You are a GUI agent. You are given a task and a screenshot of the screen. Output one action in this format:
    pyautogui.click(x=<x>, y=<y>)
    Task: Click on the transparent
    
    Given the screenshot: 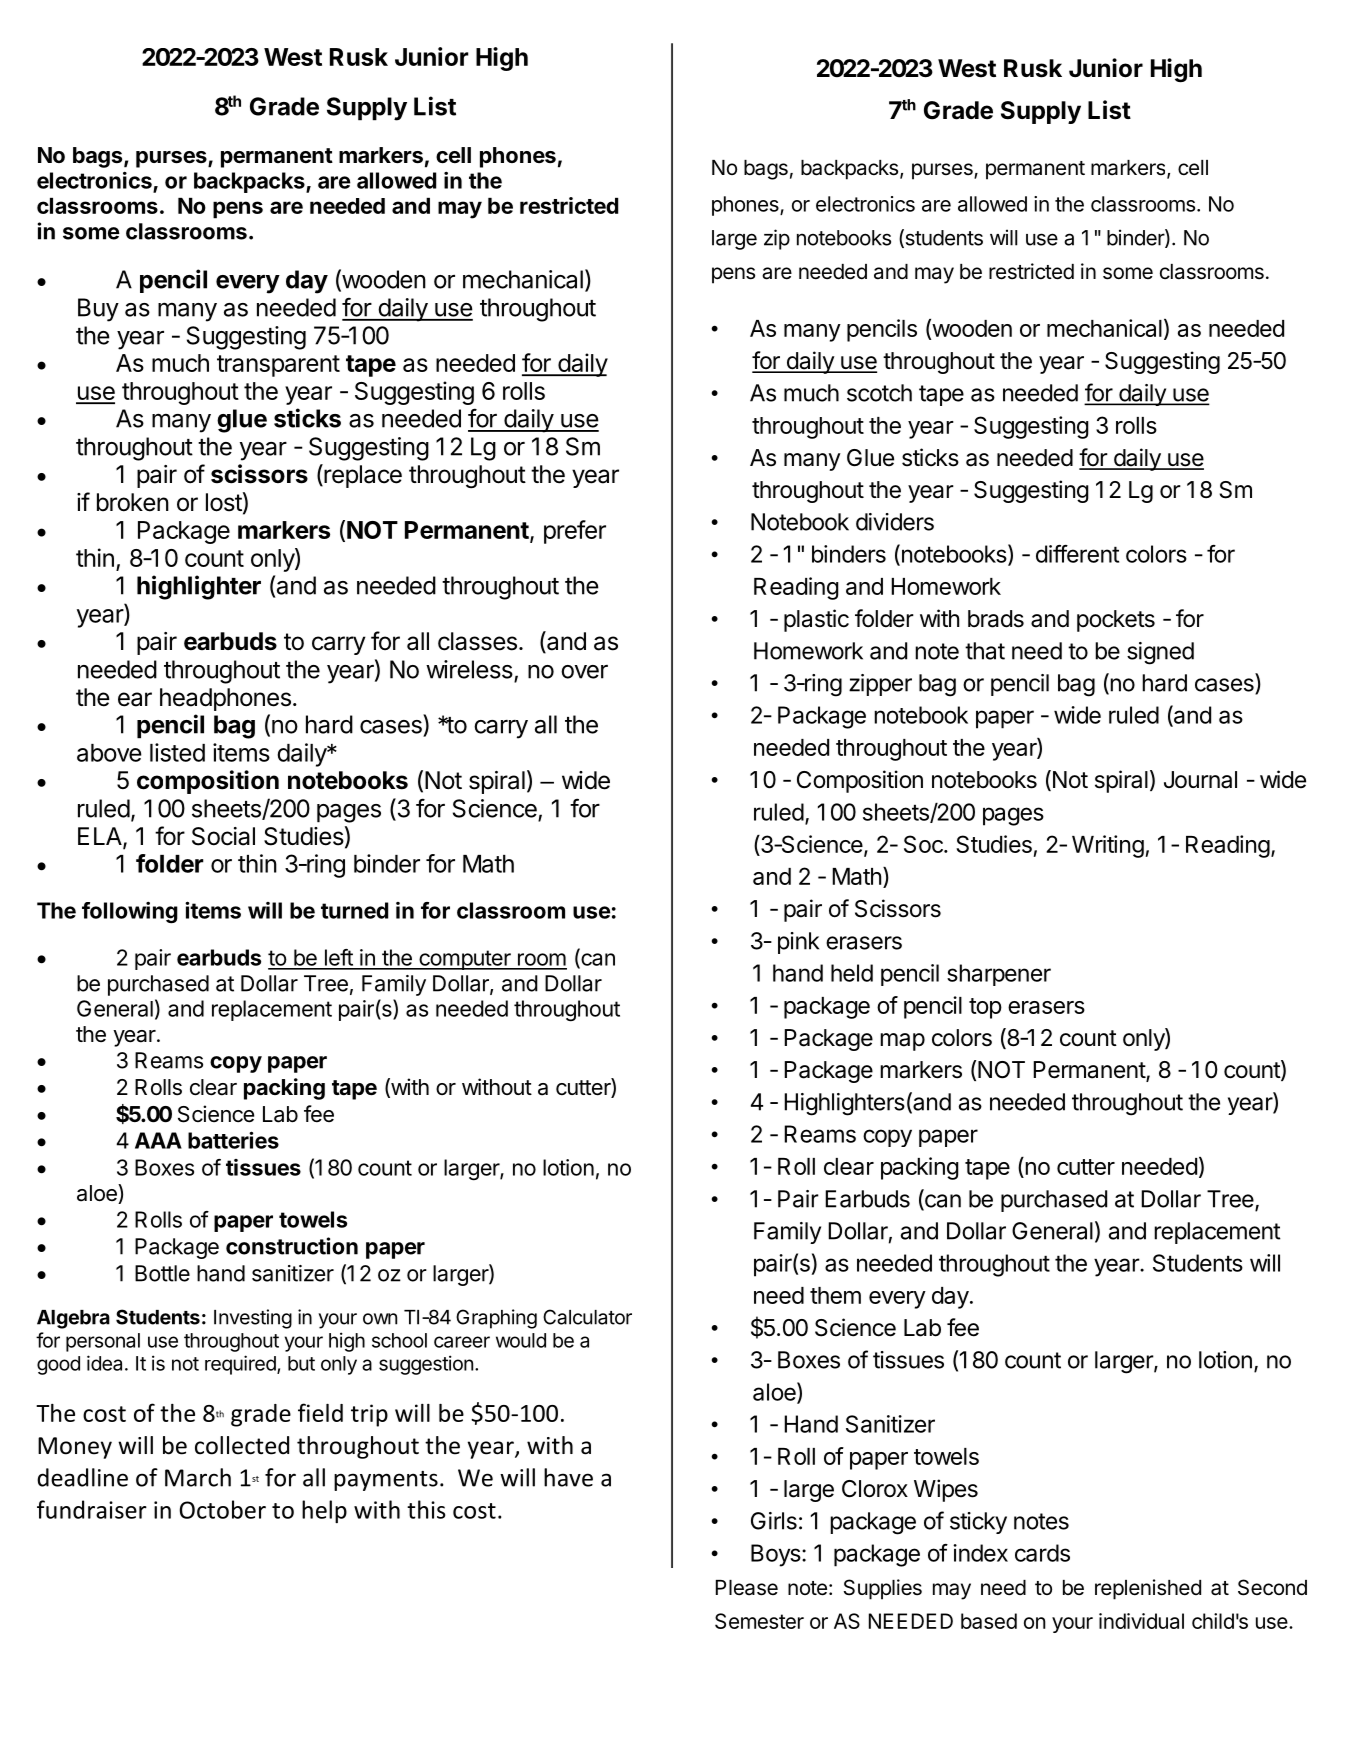 What is the action you would take?
    pyautogui.click(x=278, y=366)
